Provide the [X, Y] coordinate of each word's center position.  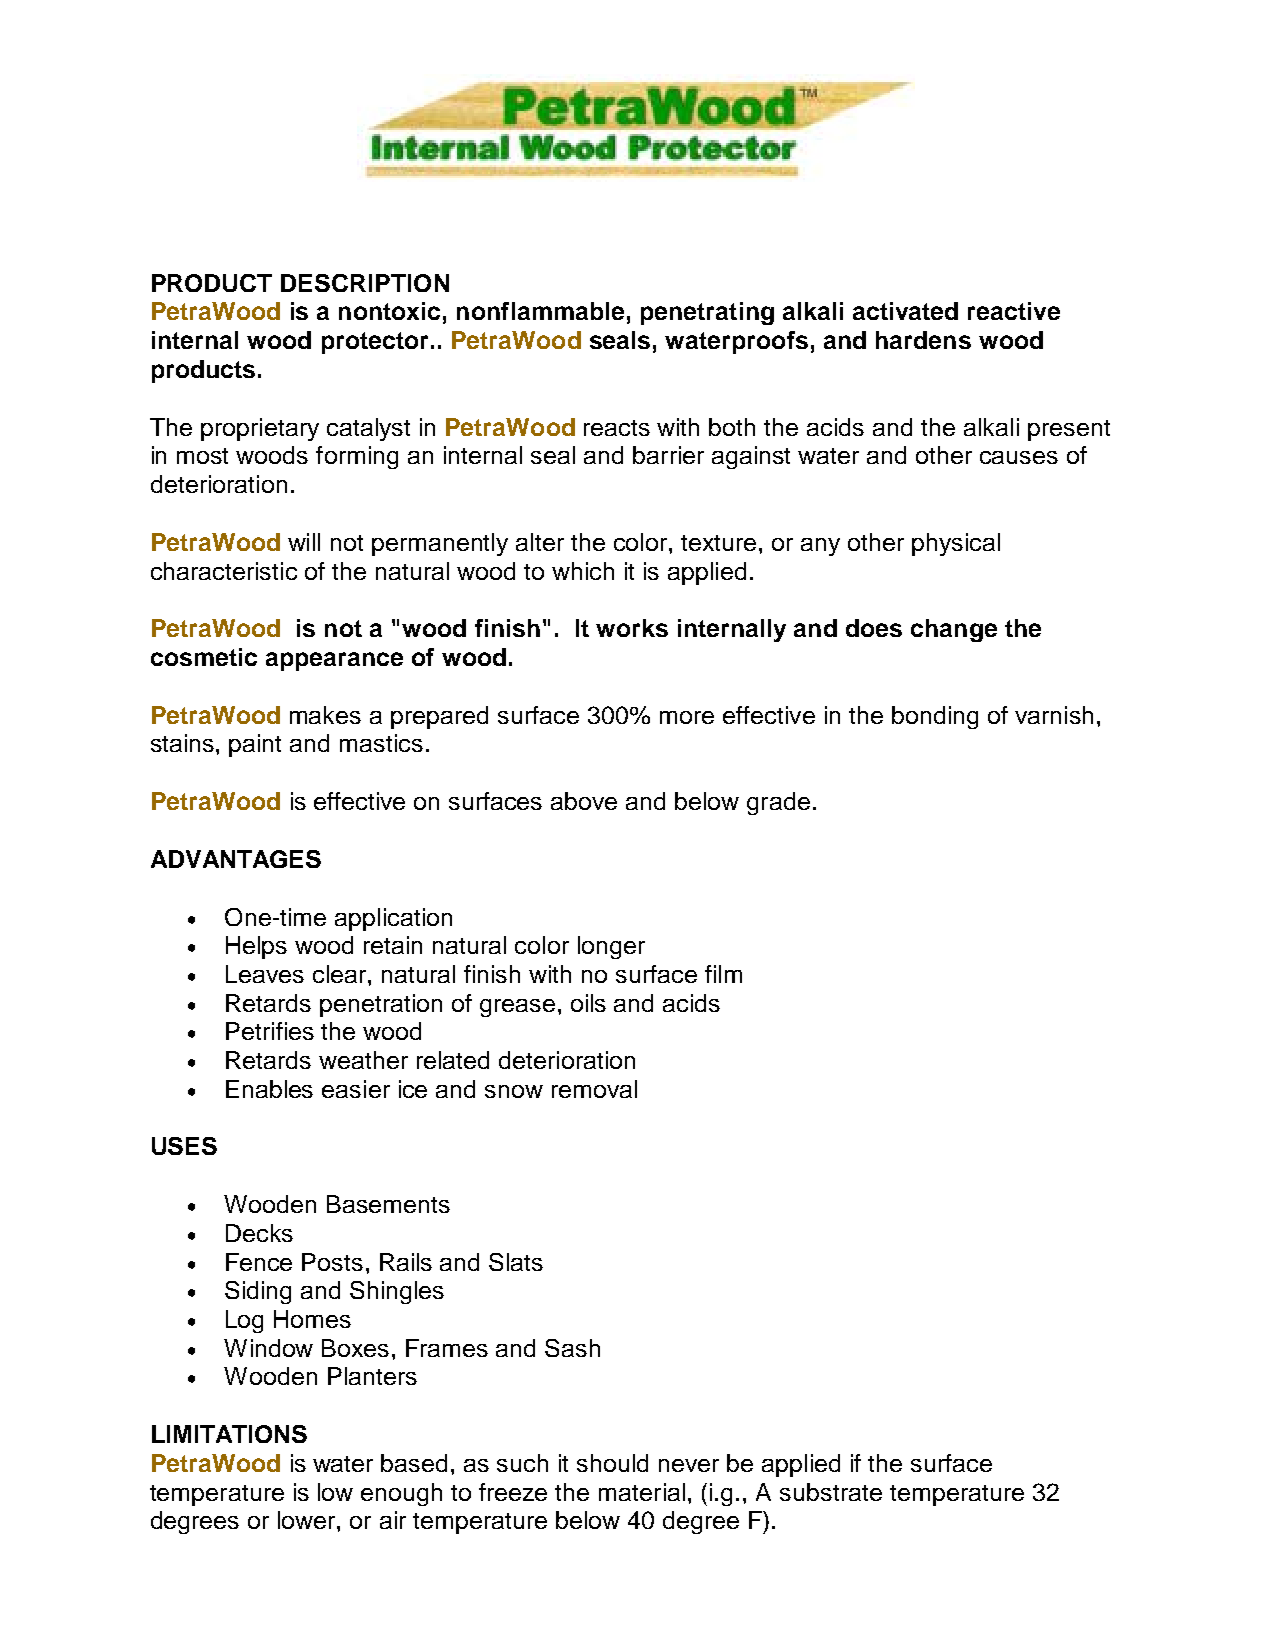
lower [308, 1520]
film [723, 974]
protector [375, 343]
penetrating [707, 313]
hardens [923, 340]
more [687, 717]
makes [325, 715]
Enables [269, 1089]
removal [594, 1089]
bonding [935, 717]
